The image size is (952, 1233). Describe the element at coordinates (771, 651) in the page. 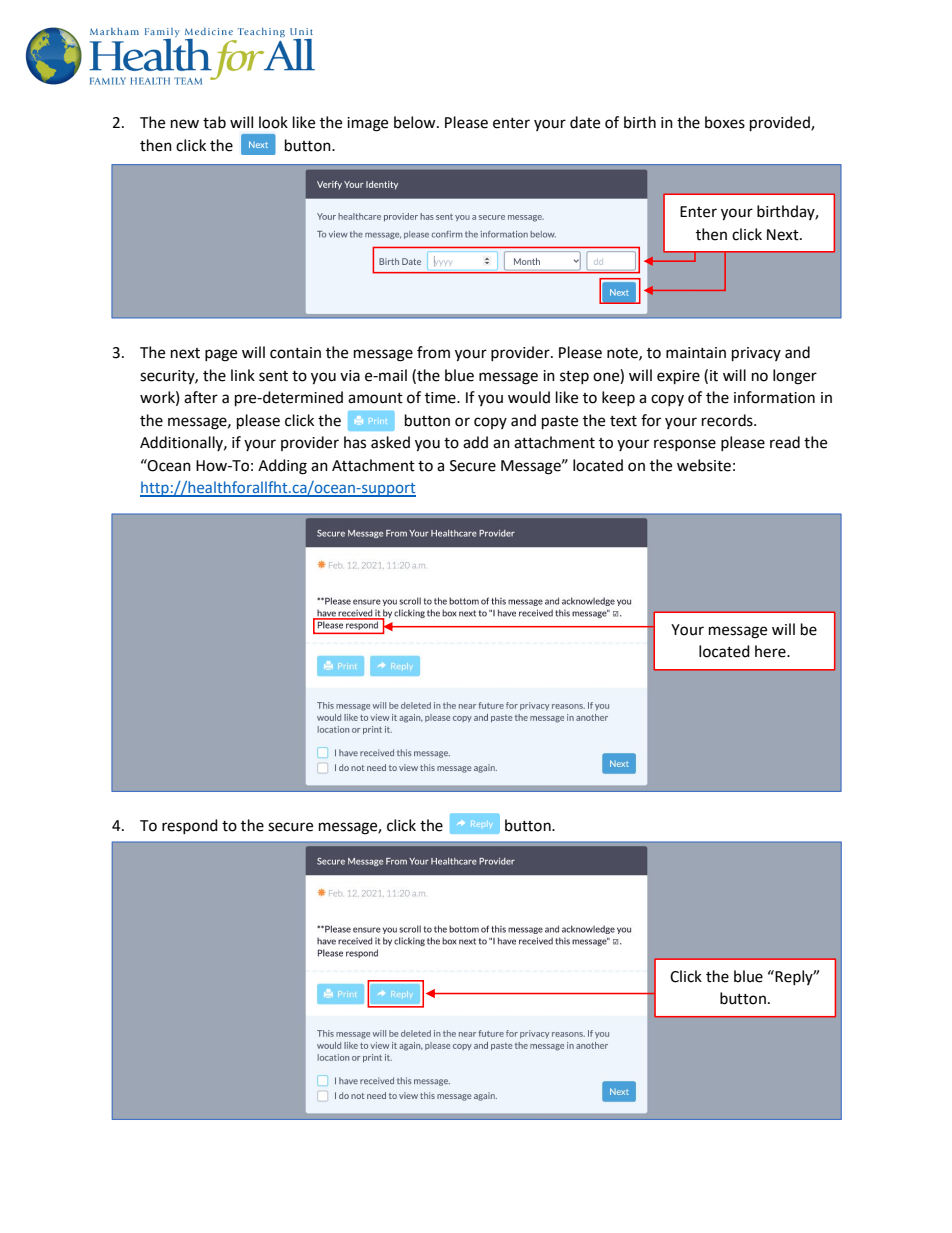

I see `here` at that location.
